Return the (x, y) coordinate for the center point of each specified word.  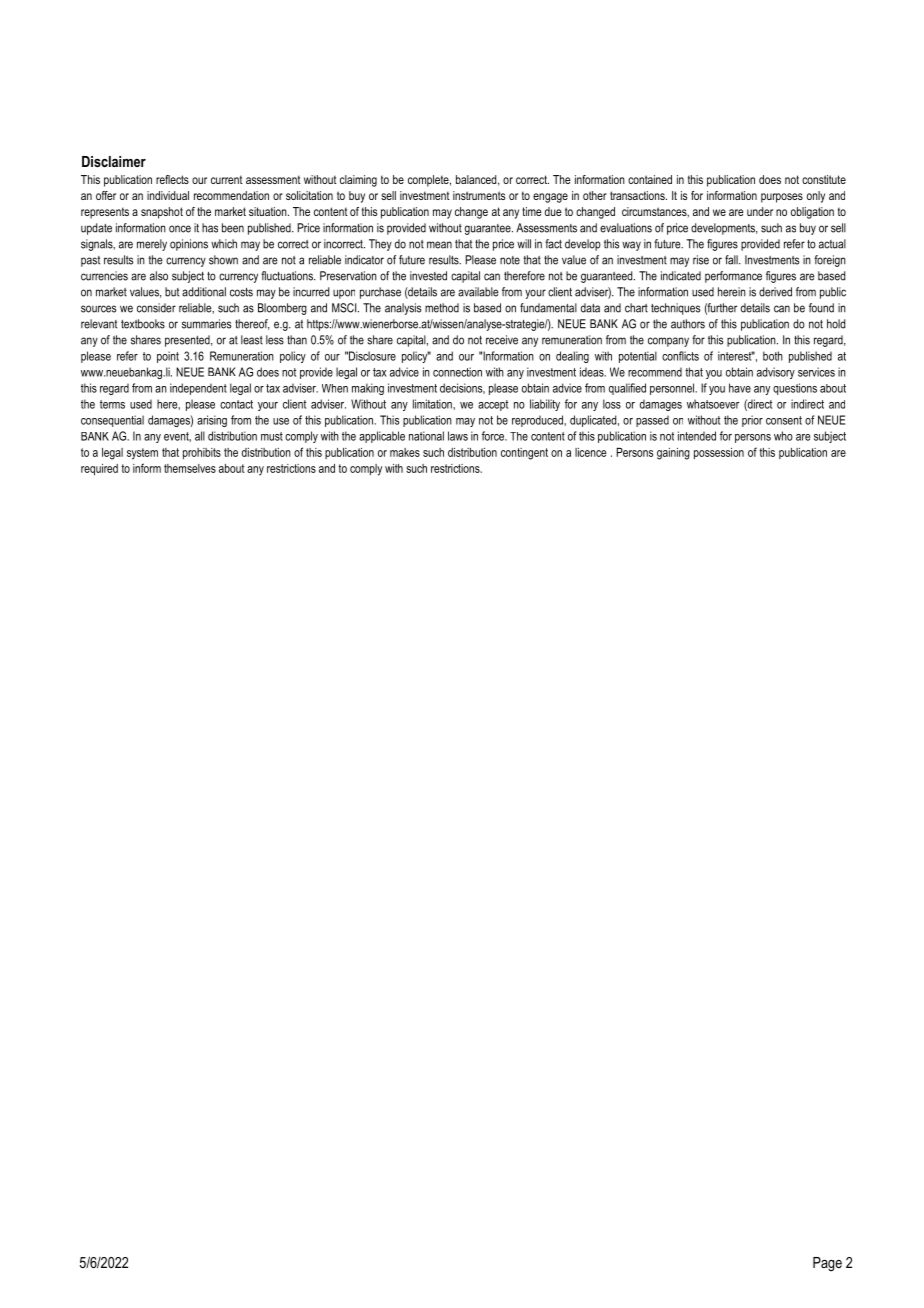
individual (168, 195)
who (783, 436)
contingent (524, 454)
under (760, 211)
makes (405, 452)
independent (198, 389)
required (99, 470)
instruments (479, 195)
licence (590, 452)
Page (827, 1264)
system (142, 454)
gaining (673, 454)
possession (719, 453)
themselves (190, 468)
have (740, 388)
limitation (433, 404)
